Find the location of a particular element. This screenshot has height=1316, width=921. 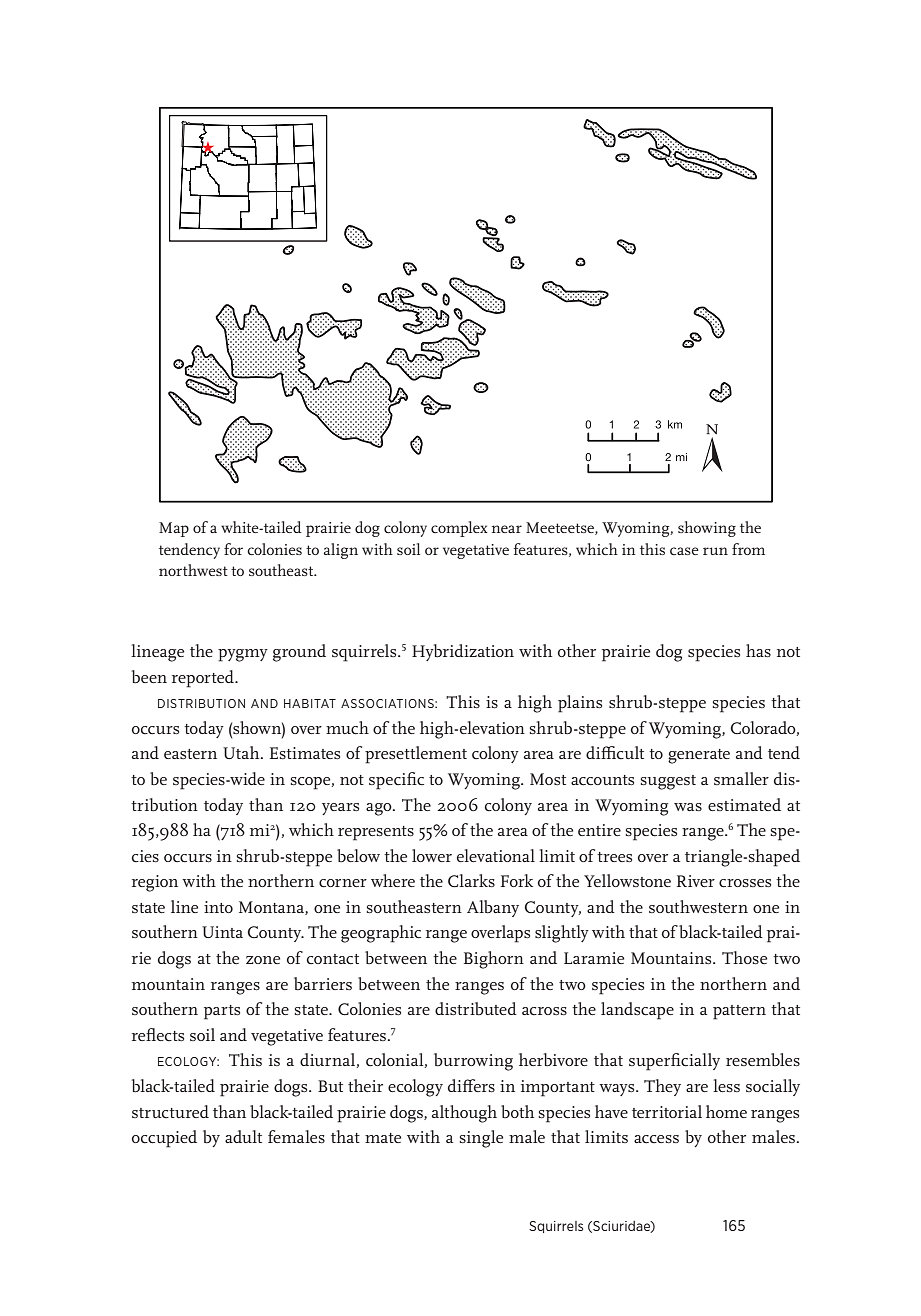

case is located at coordinates (684, 551).
